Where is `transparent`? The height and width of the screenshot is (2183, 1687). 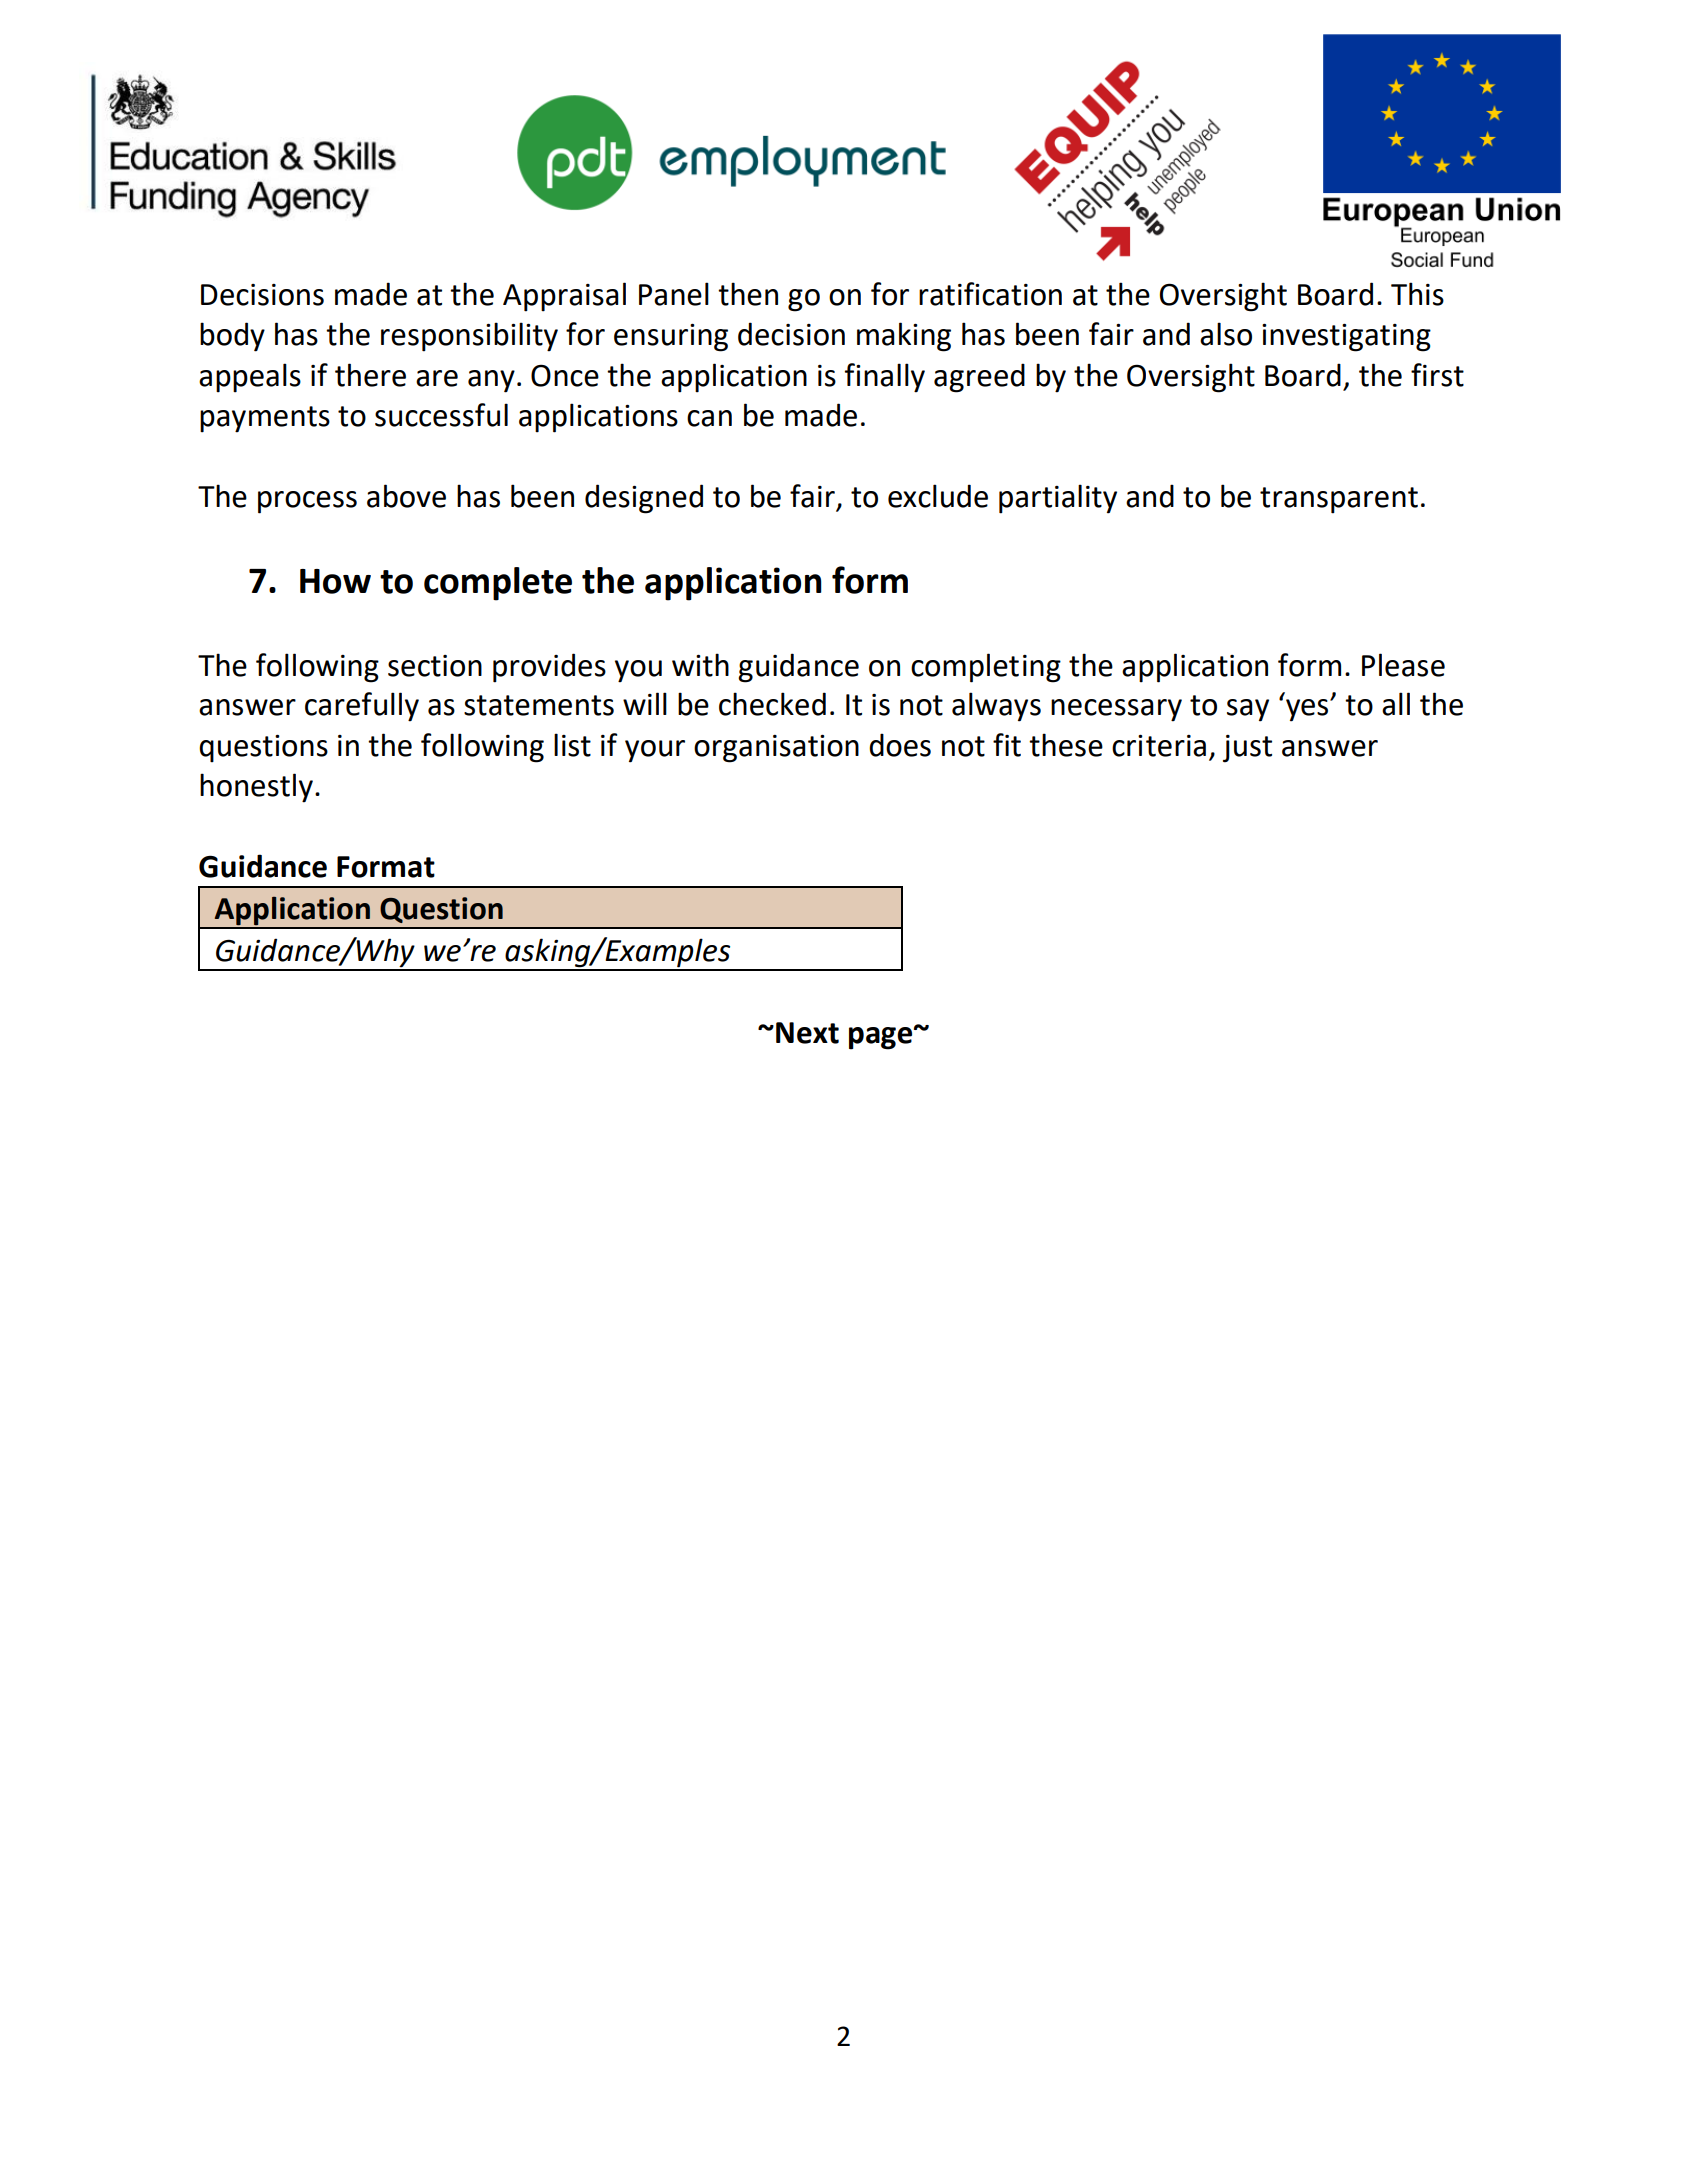
transparent is located at coordinates (1339, 500).
